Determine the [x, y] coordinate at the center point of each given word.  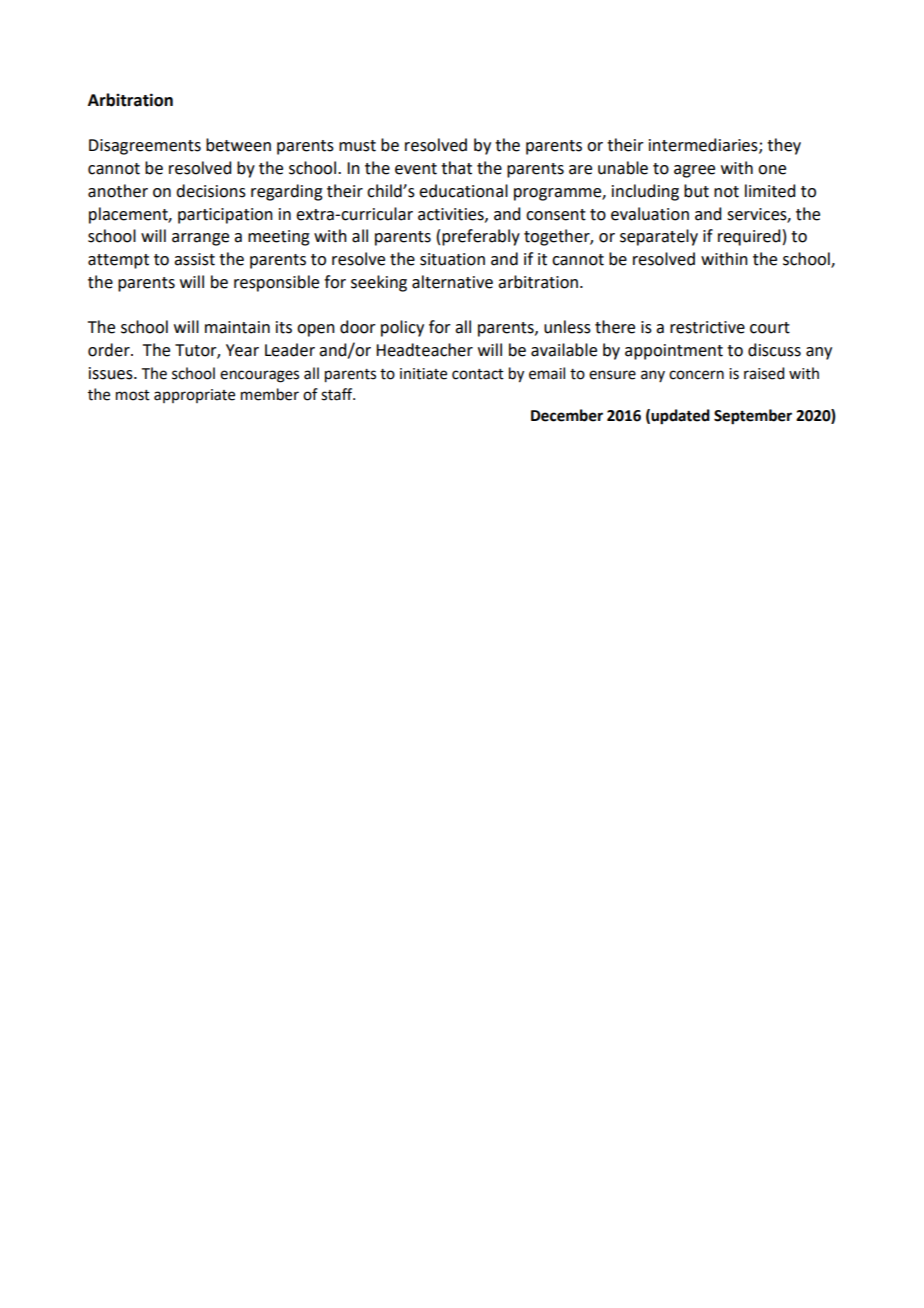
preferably [481, 237]
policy [402, 328]
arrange [200, 239]
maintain [237, 327]
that [456, 168]
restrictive [707, 327]
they [784, 146]
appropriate [194, 396]
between [238, 145]
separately [659, 237]
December [567, 415]
